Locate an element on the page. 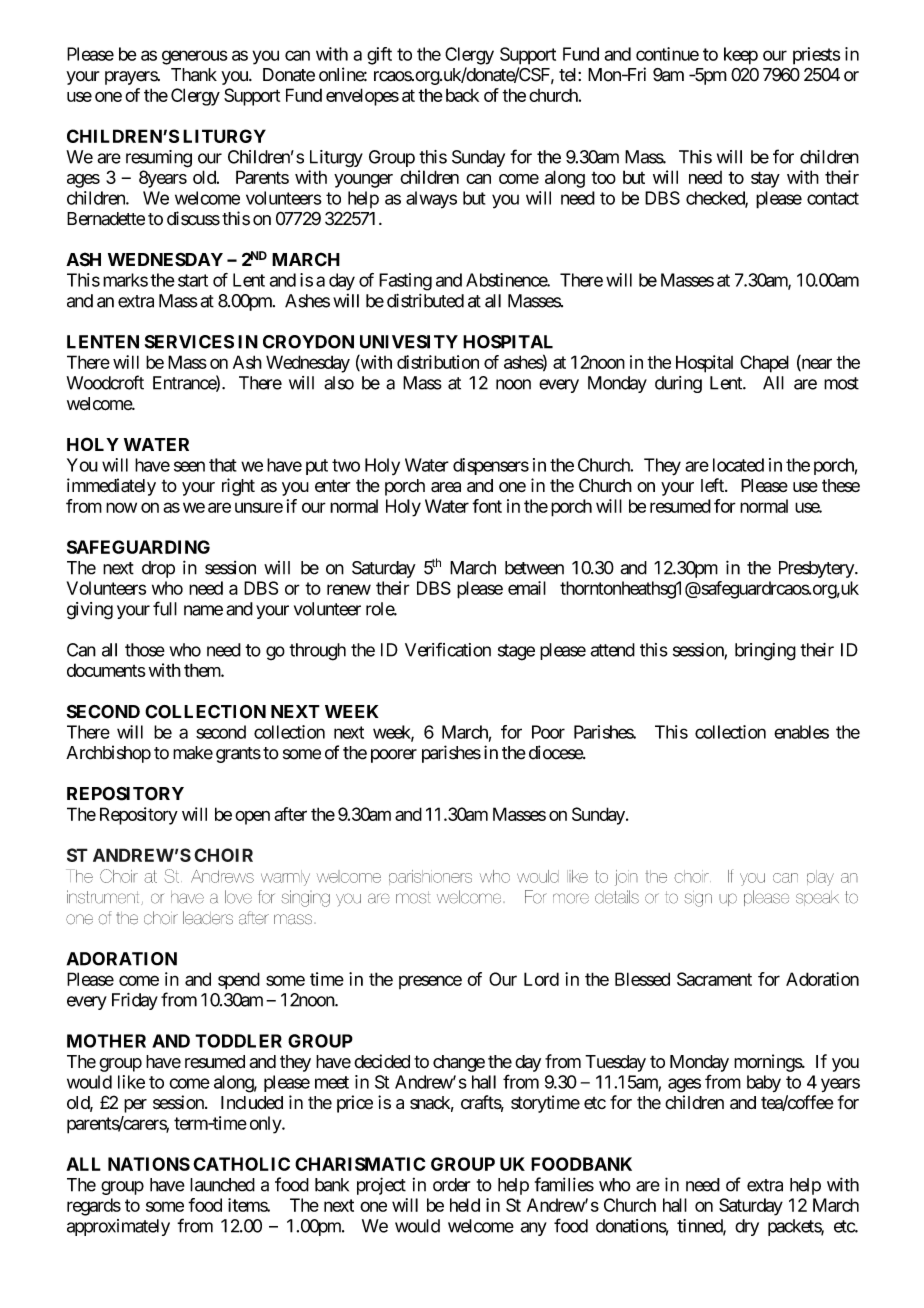 Image resolution: width=924 pixels, height=1308 pixels. Sacrament is located at coordinates (714, 979).
